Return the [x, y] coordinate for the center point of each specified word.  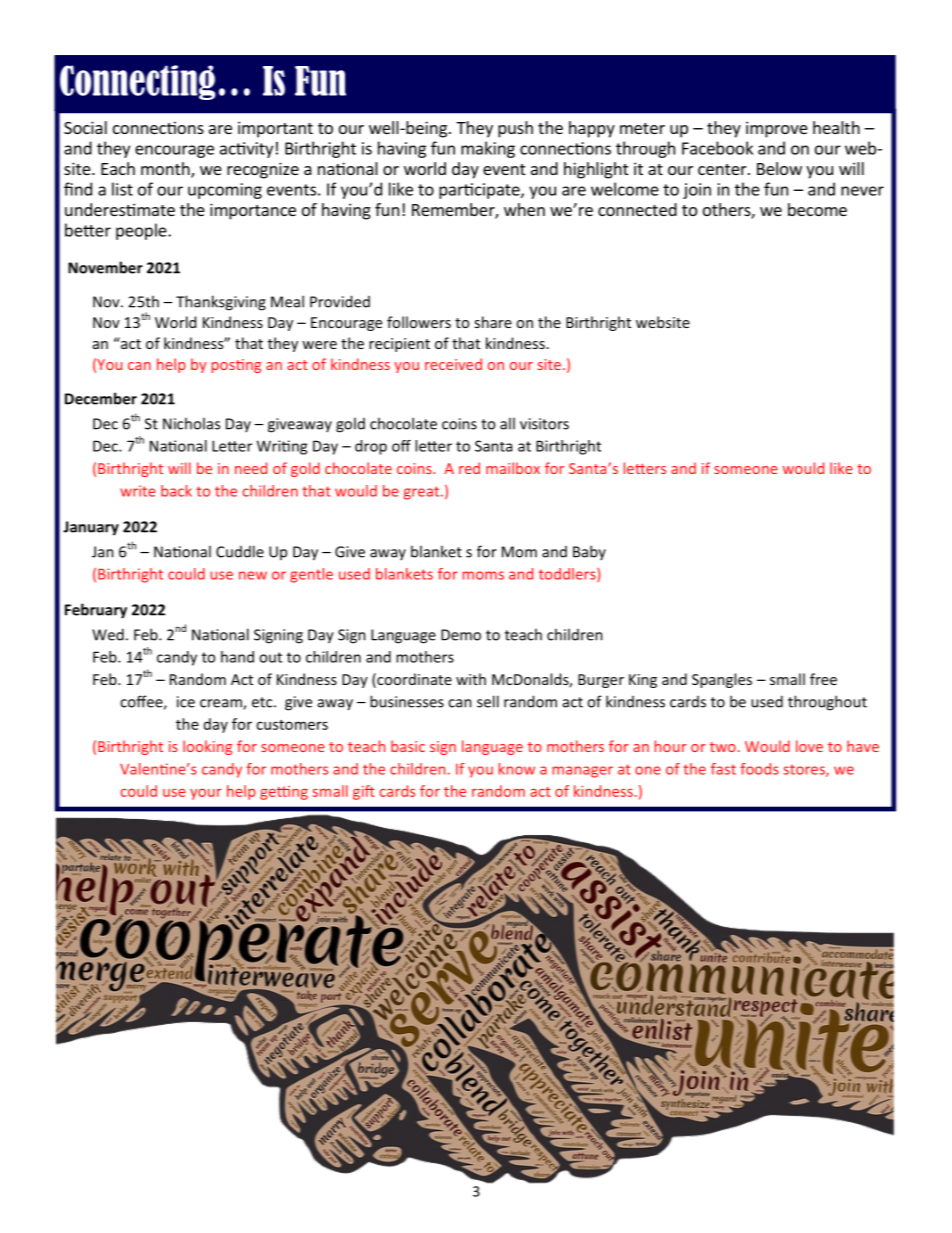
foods [759, 769]
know [517, 769]
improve [777, 129]
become [817, 209]
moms [483, 575]
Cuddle [240, 551]
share [493, 322]
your [206, 794]
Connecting [138, 82]
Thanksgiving [221, 303]
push [515, 129]
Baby [589, 552]
